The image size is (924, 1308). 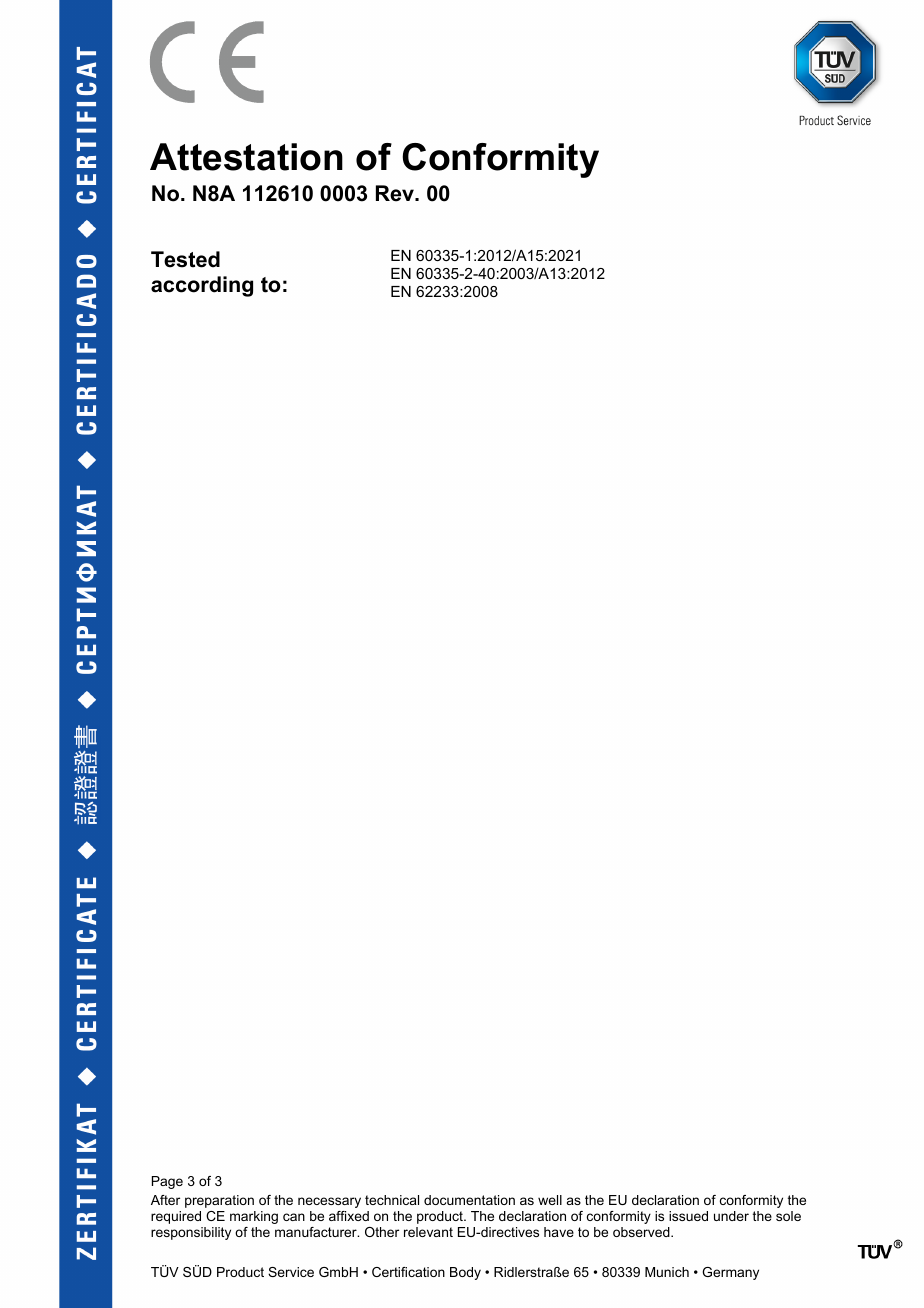 I want to click on well, so click(x=550, y=1200).
